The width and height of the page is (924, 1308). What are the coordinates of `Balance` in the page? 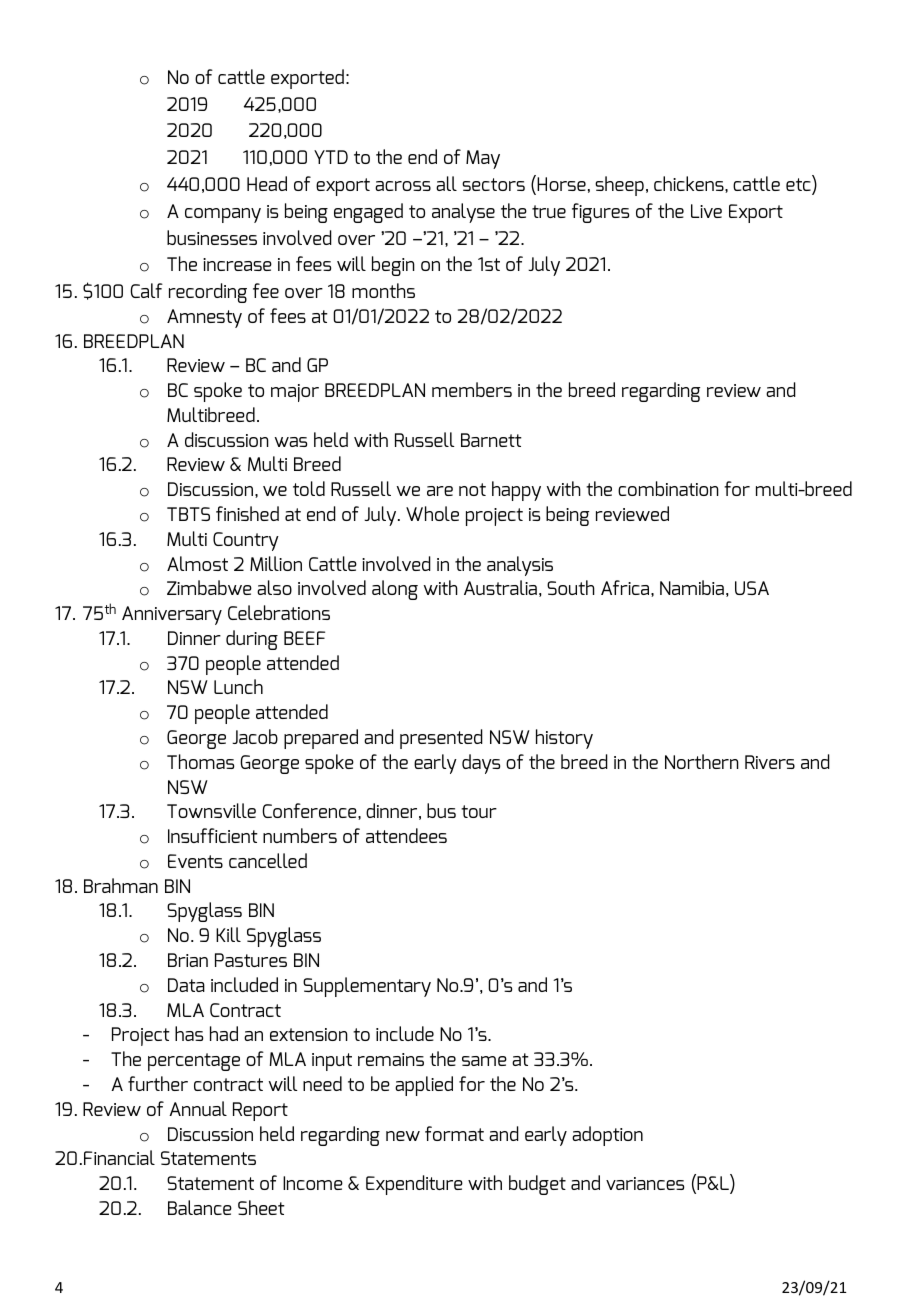 It's located at (200, 1207).
